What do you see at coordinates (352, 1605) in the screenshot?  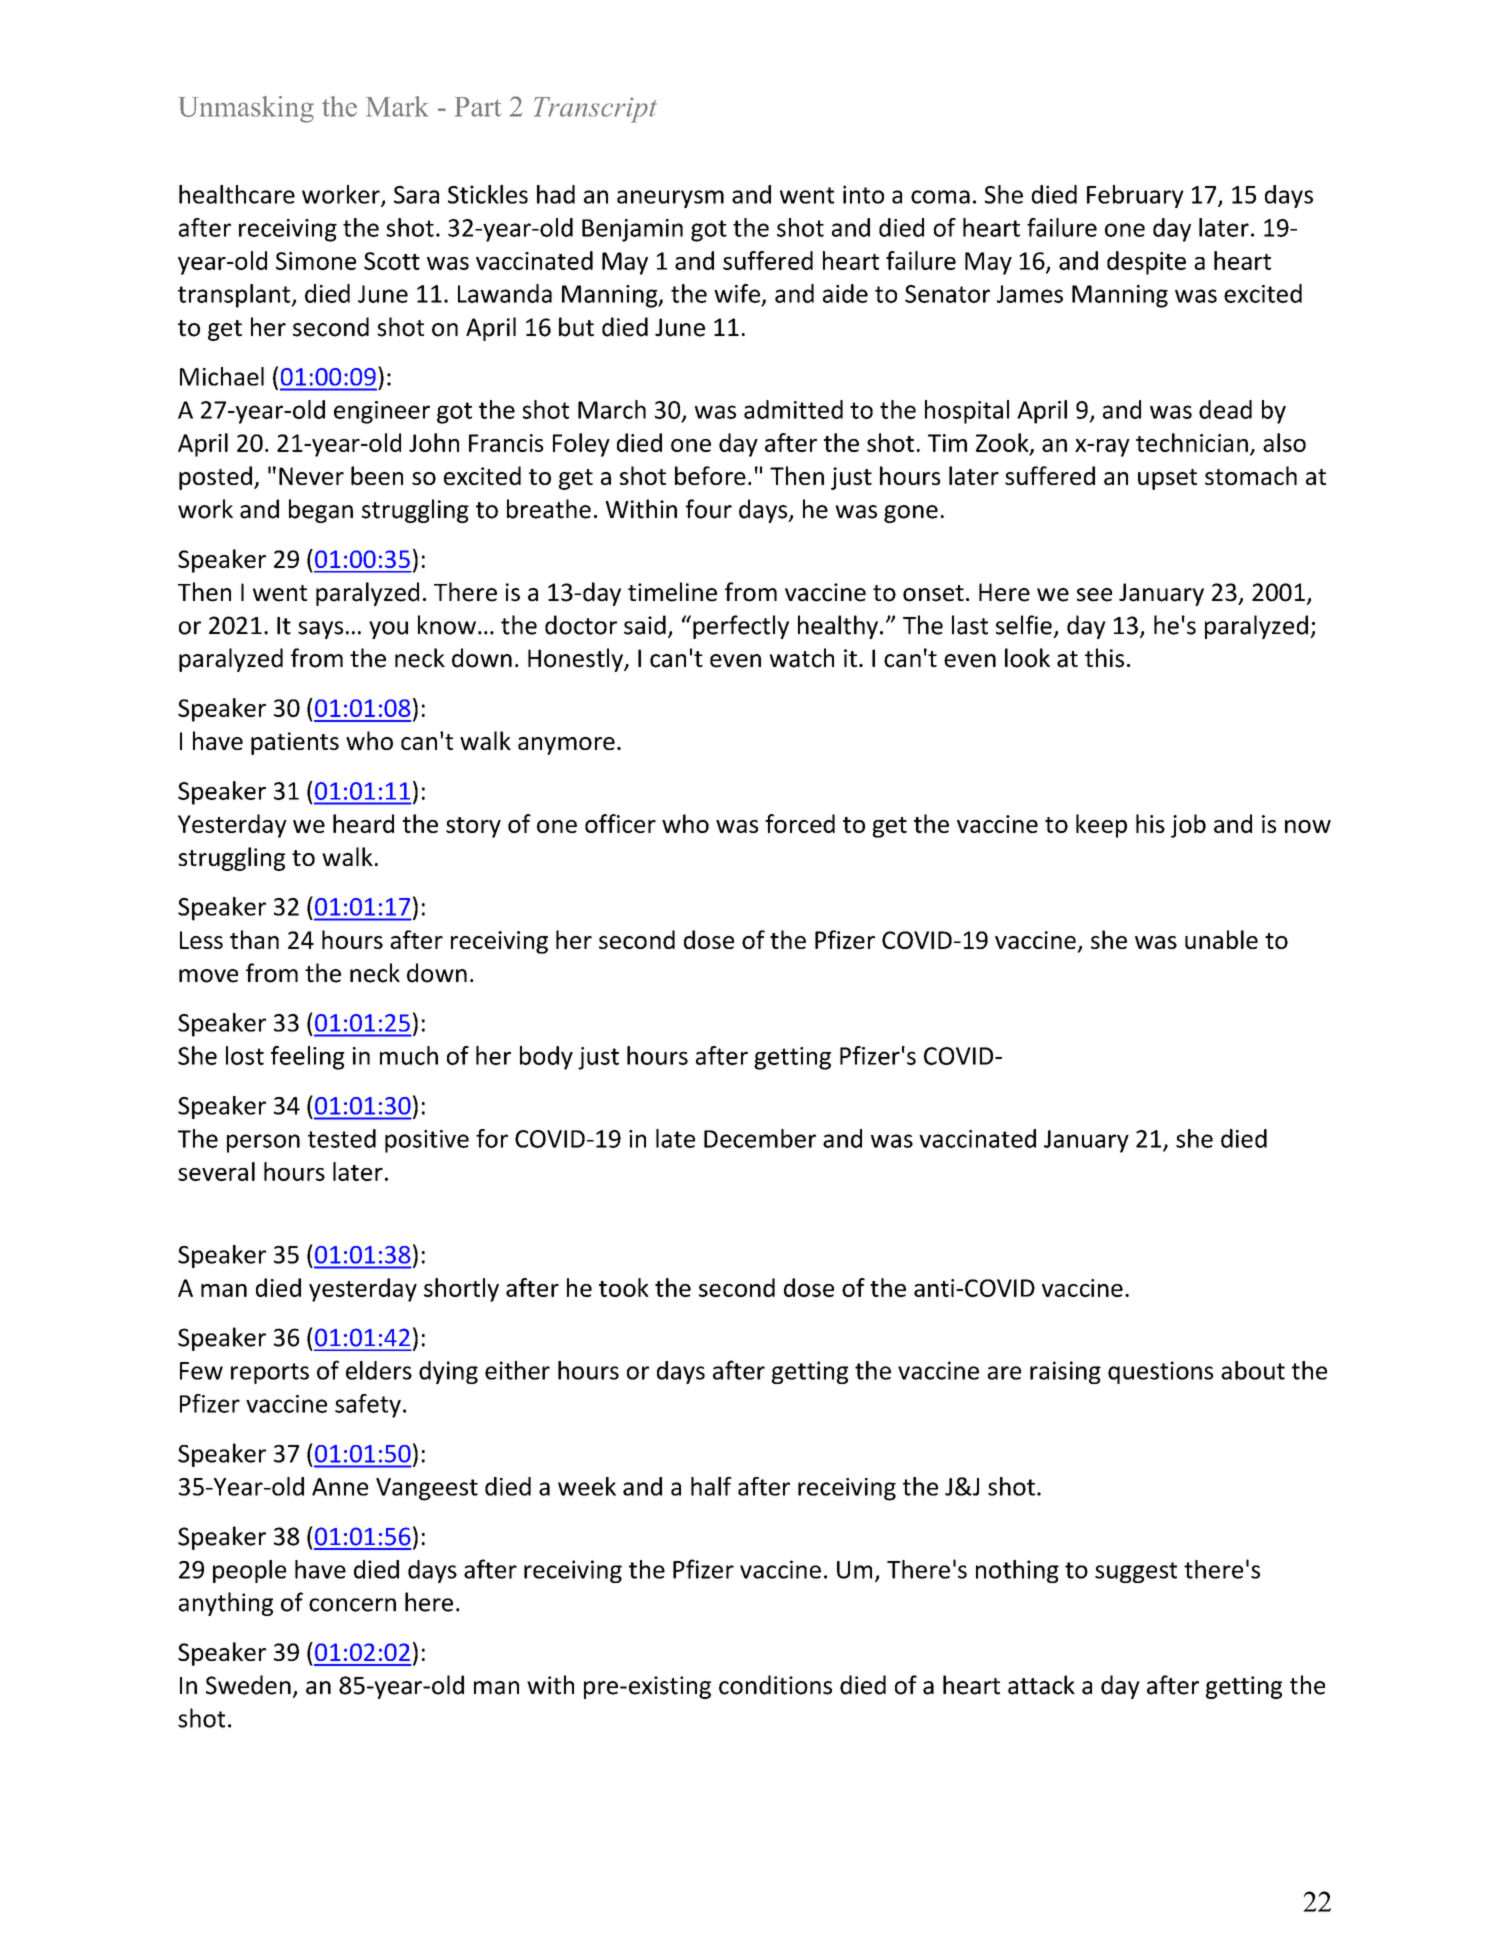 I see `concern` at bounding box center [352, 1605].
